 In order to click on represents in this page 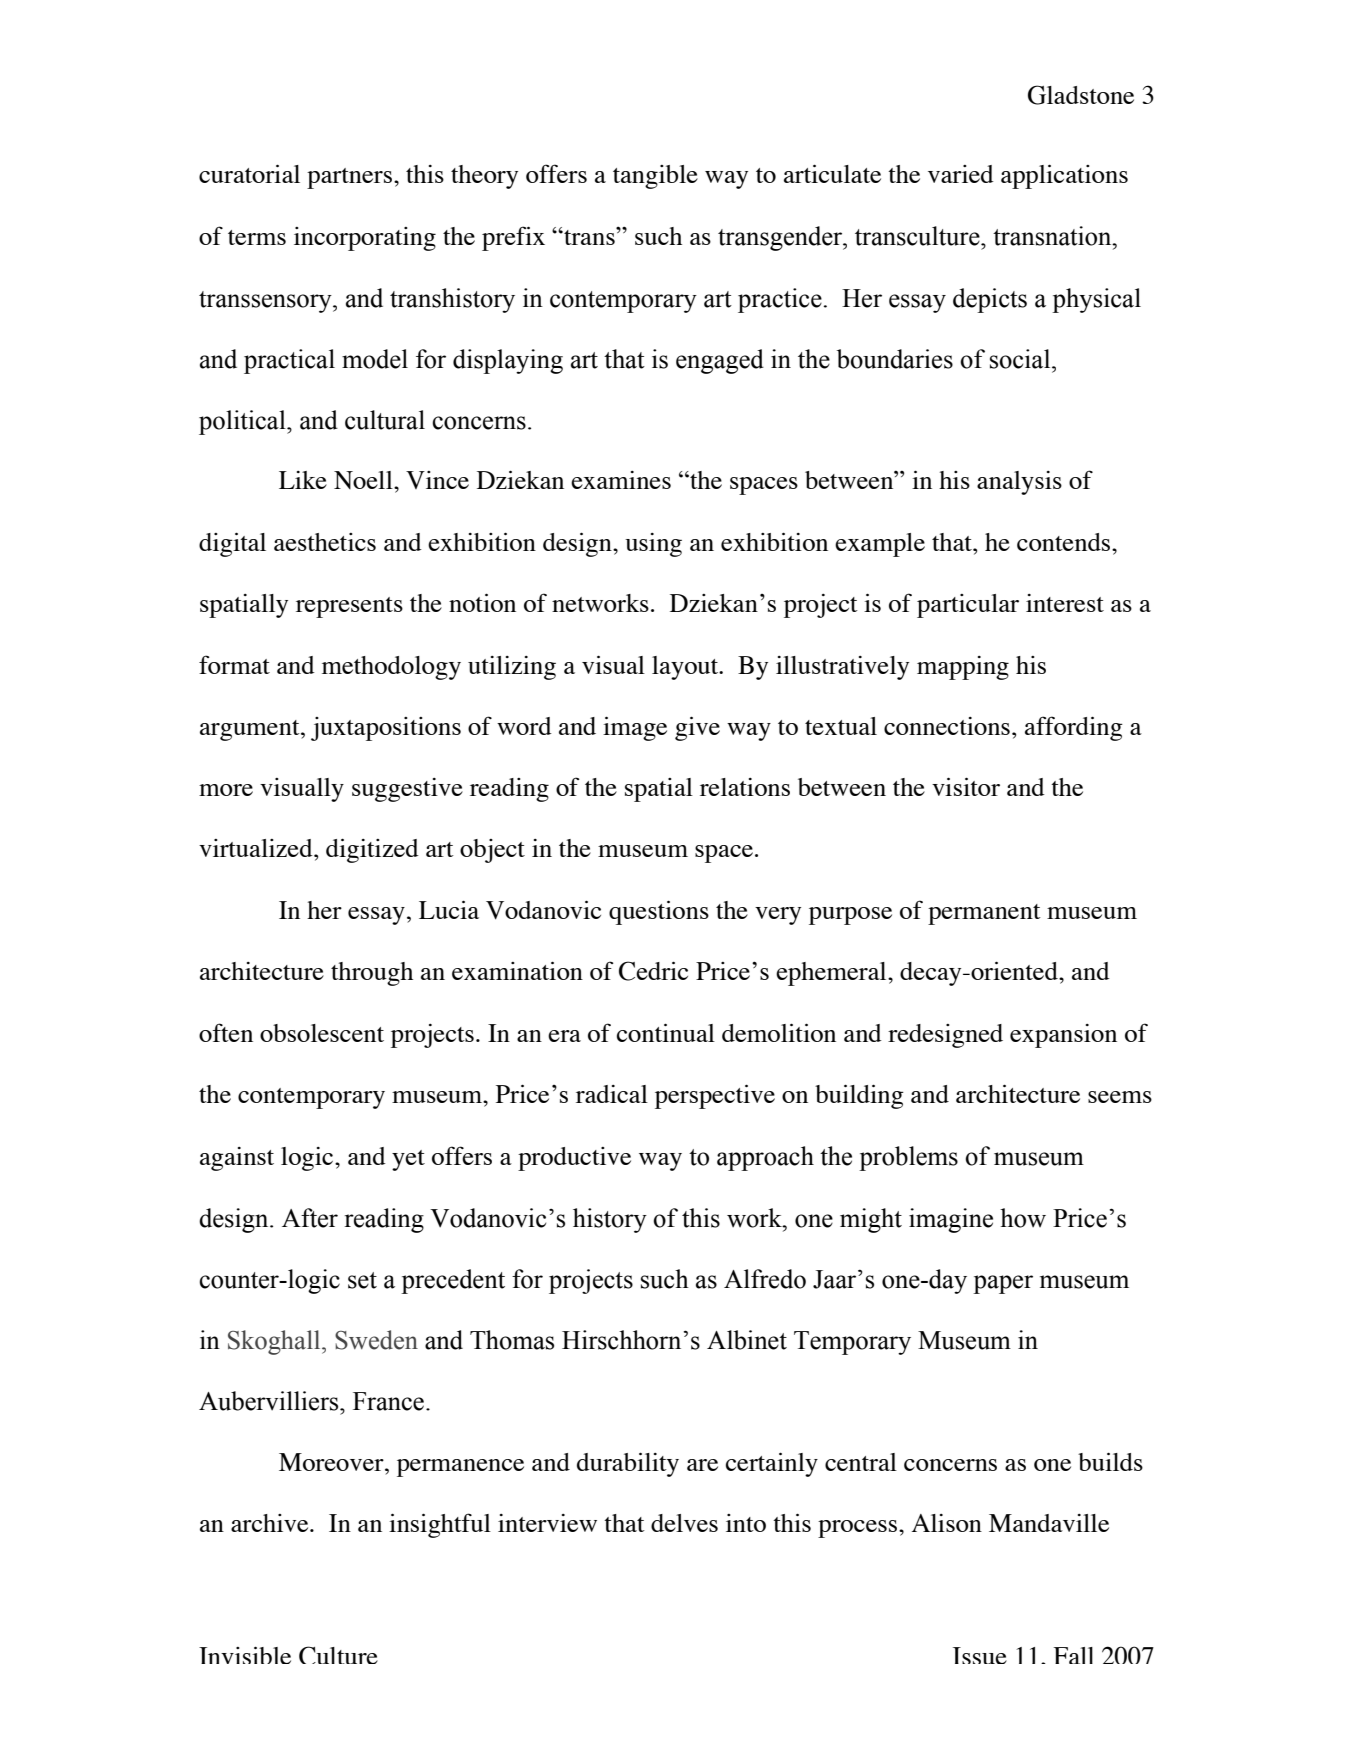, I will do `click(349, 607)`.
